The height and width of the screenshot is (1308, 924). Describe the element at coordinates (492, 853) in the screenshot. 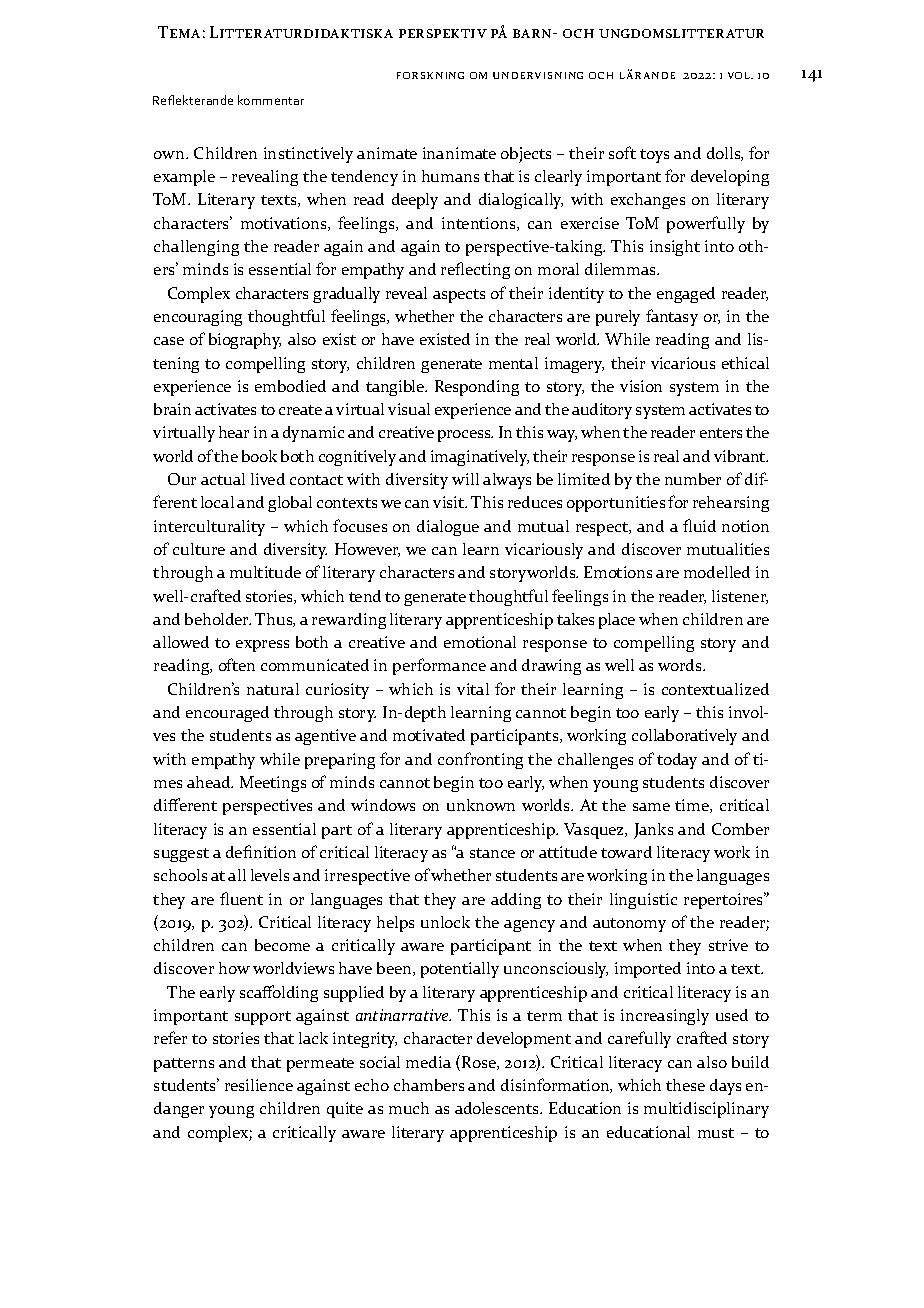

I see `stance` at that location.
